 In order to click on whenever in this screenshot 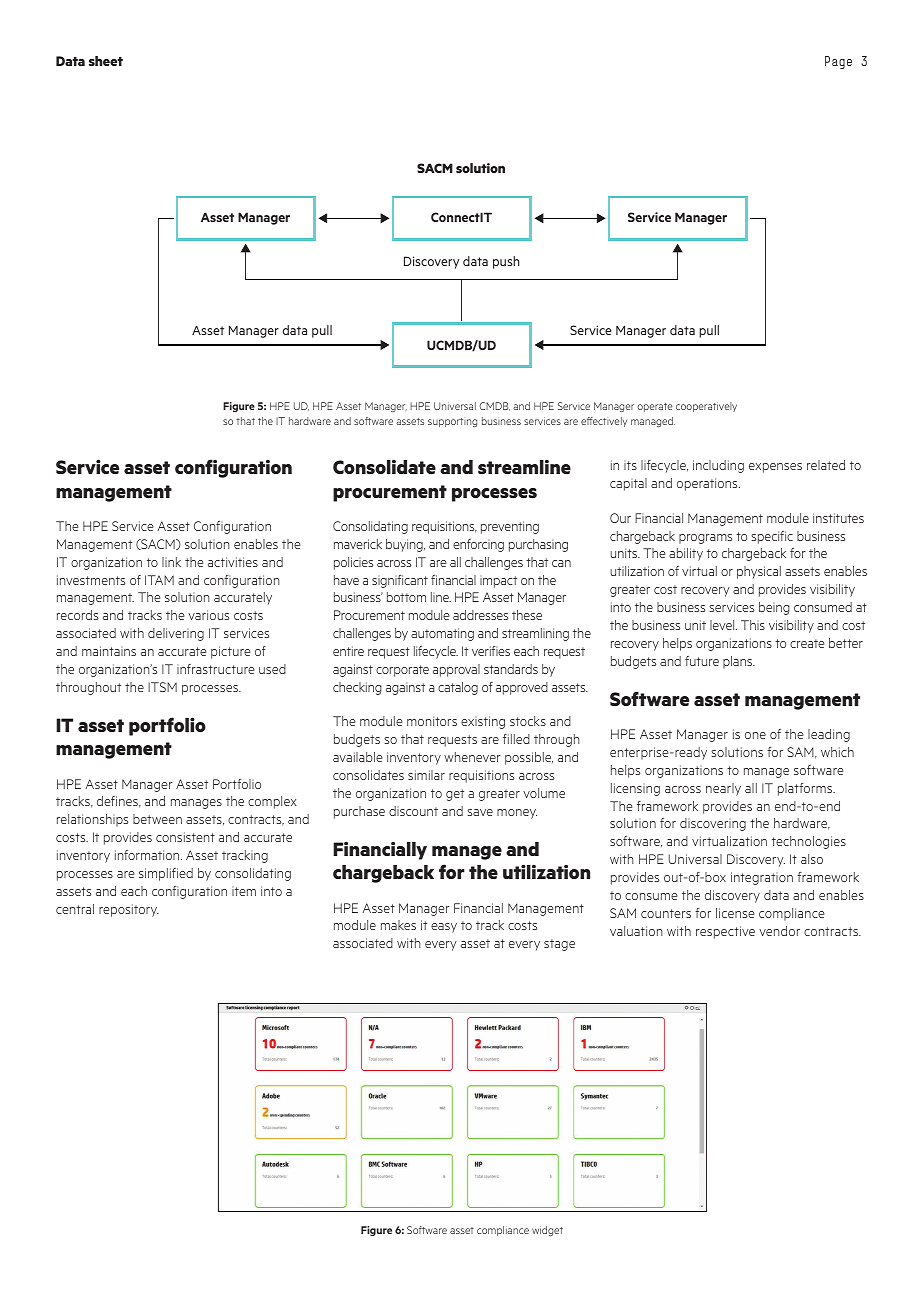, I will do `click(472, 757)`.
